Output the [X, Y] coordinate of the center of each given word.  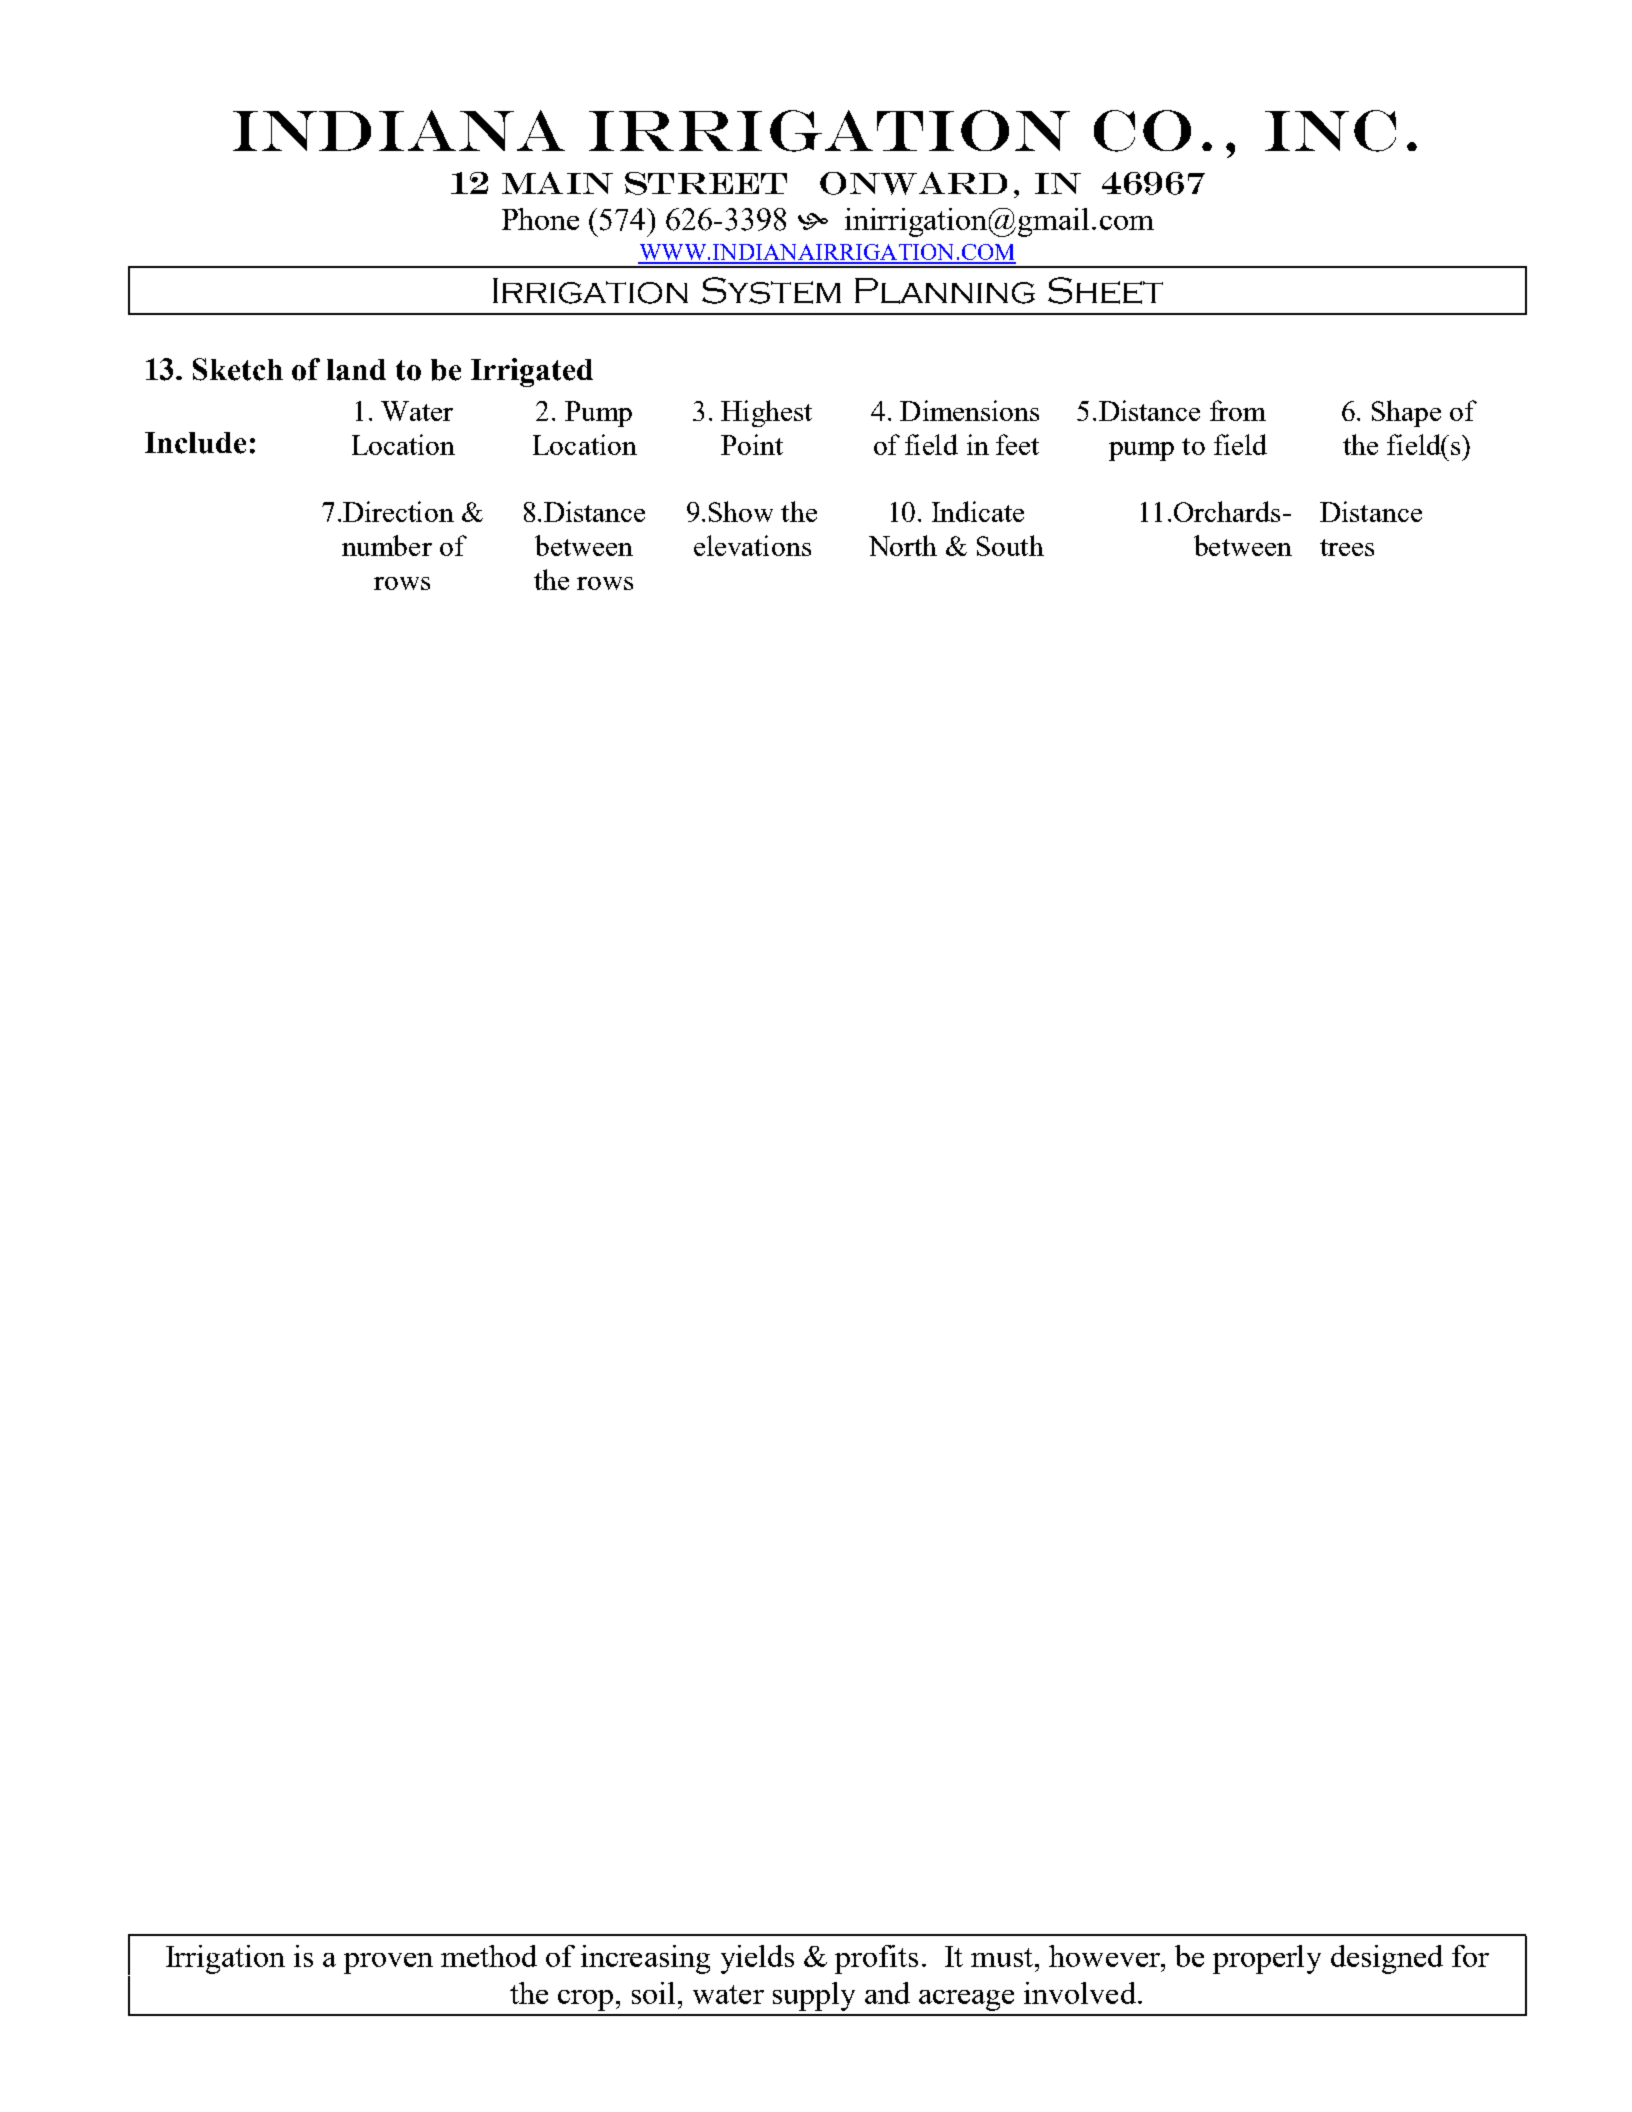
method [489, 1956]
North [903, 545]
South [1010, 545]
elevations [752, 545]
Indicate [978, 511]
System [771, 290]
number [387, 545]
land [356, 370]
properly [1267, 1959]
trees [1347, 547]
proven [388, 1963]
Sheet [1105, 290]
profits [876, 1959]
